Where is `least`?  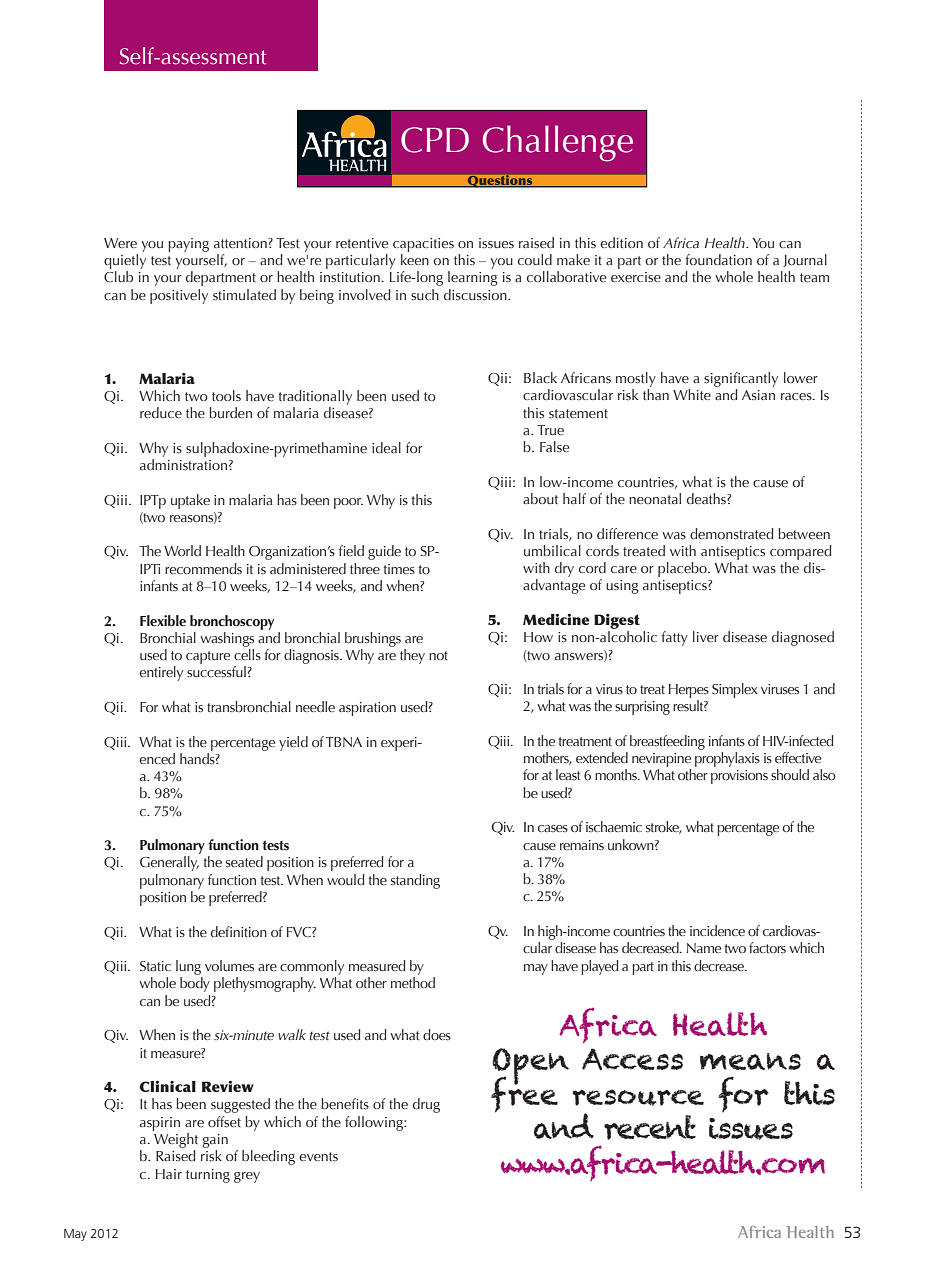
least is located at coordinates (568, 774).
